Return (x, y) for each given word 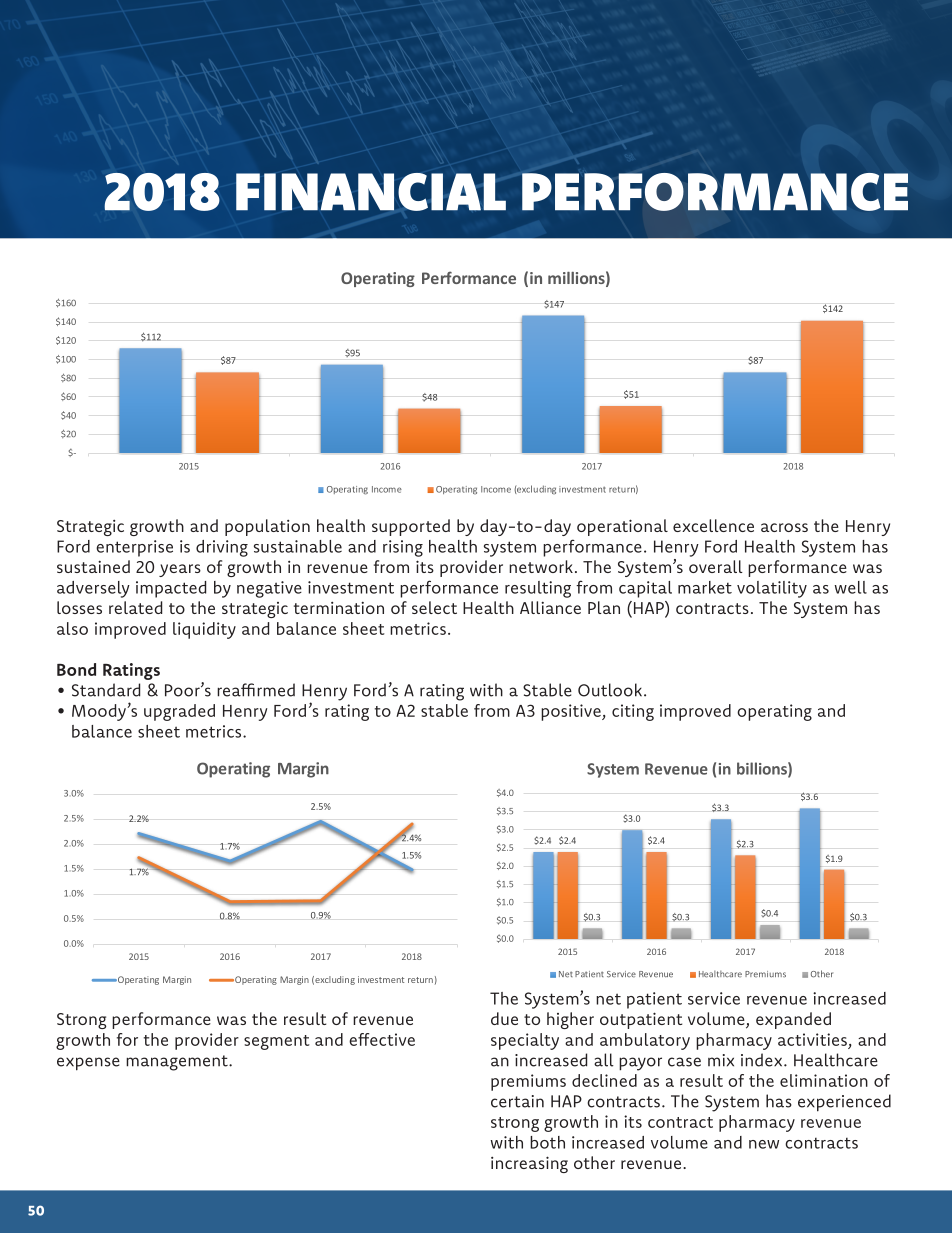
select (434, 607)
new (764, 1144)
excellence (713, 525)
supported (411, 527)
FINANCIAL (371, 192)
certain (517, 1101)
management (178, 1063)
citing (633, 712)
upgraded (179, 712)
